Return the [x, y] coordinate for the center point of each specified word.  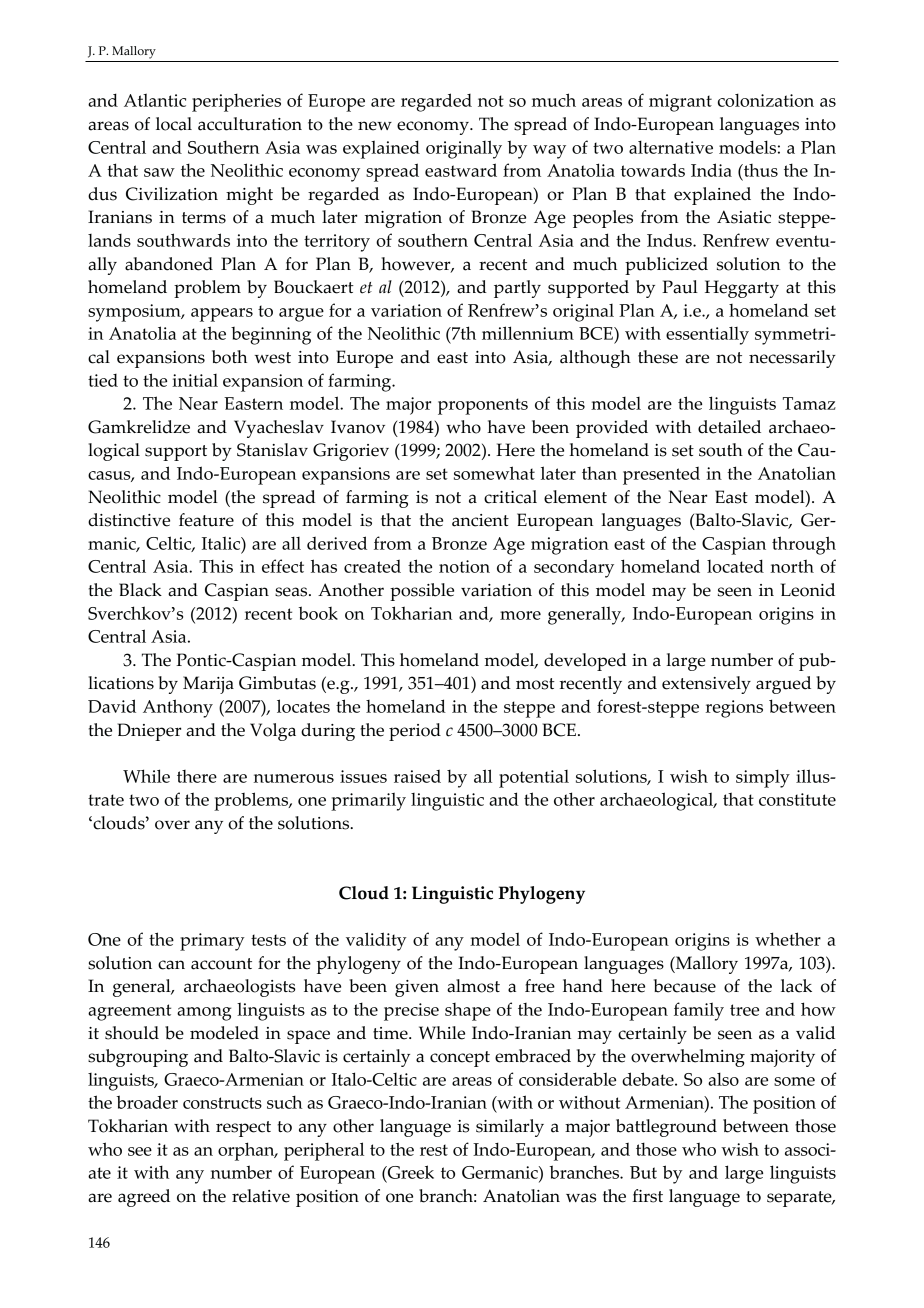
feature [206, 520]
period [415, 732]
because [685, 986]
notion [464, 566]
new [375, 126]
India [711, 170]
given [417, 988]
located [735, 566]
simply [763, 778]
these [658, 357]
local [174, 124]
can [171, 965]
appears [222, 315]
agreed [144, 1198]
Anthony [178, 708]
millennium [528, 333]
